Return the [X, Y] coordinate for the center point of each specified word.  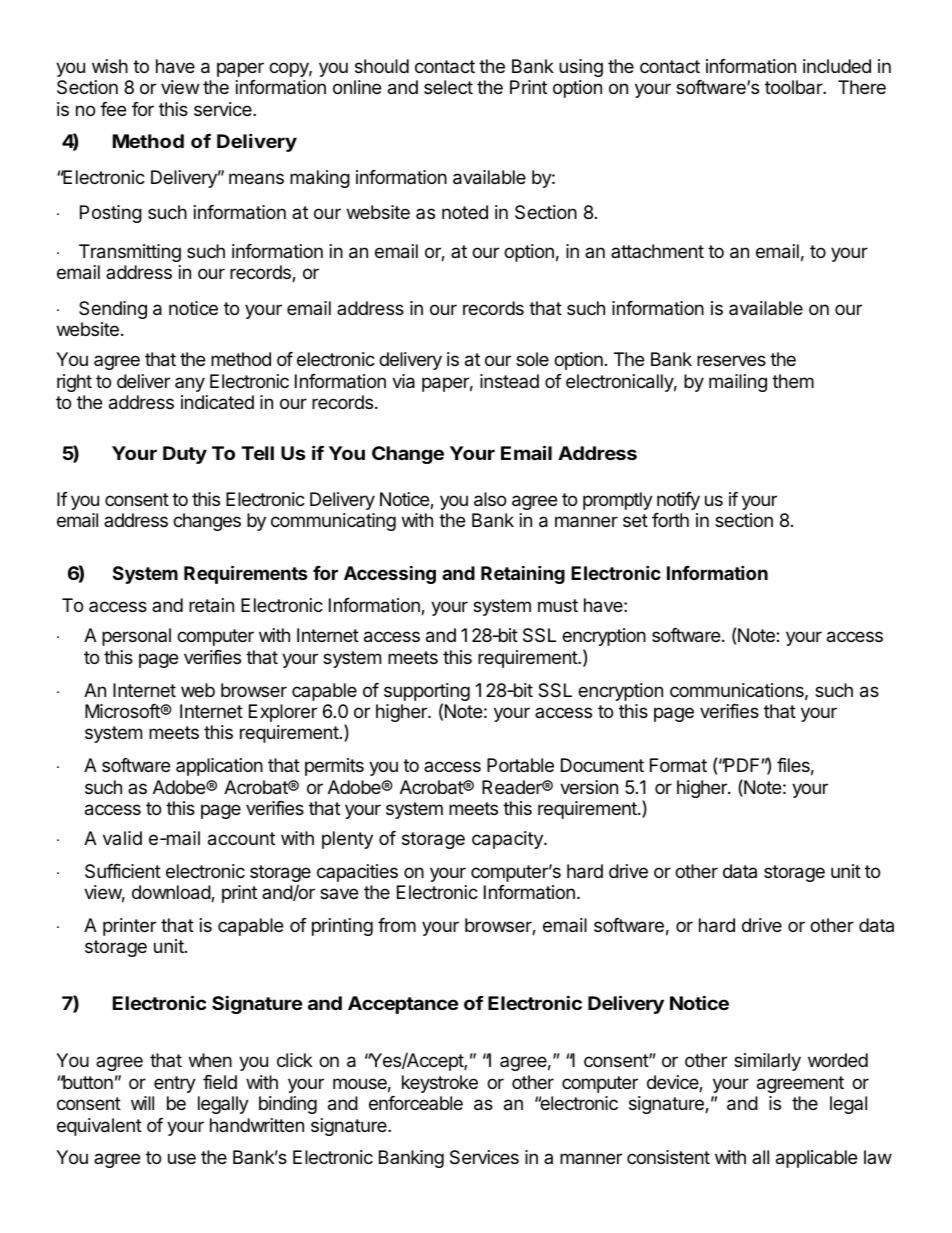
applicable [816, 1159]
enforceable [416, 1103]
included [837, 66]
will [142, 1103]
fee [113, 109]
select [448, 87]
